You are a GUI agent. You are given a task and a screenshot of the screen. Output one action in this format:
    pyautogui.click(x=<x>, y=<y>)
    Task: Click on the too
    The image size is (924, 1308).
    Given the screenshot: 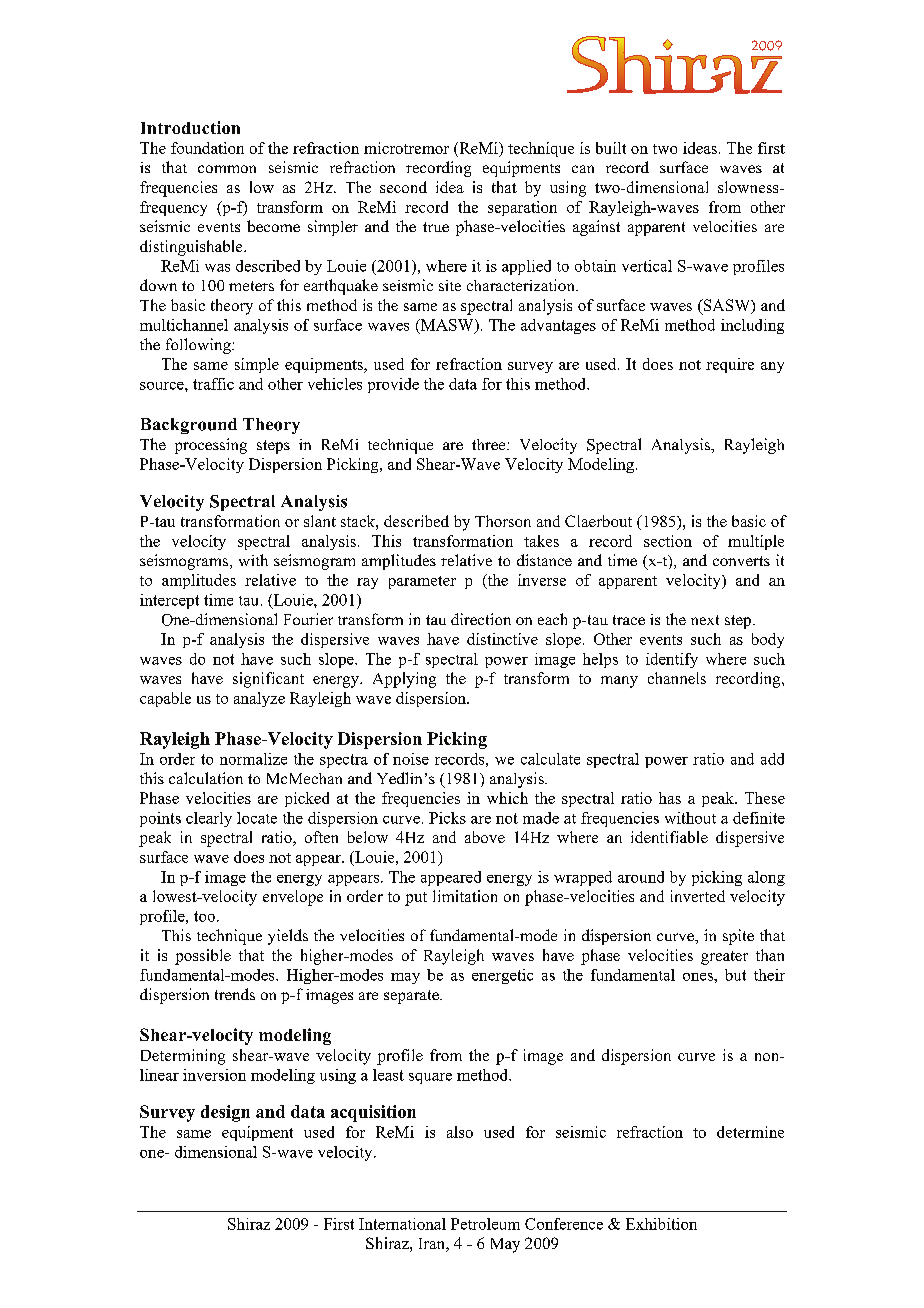 What is the action you would take?
    pyautogui.click(x=204, y=916)
